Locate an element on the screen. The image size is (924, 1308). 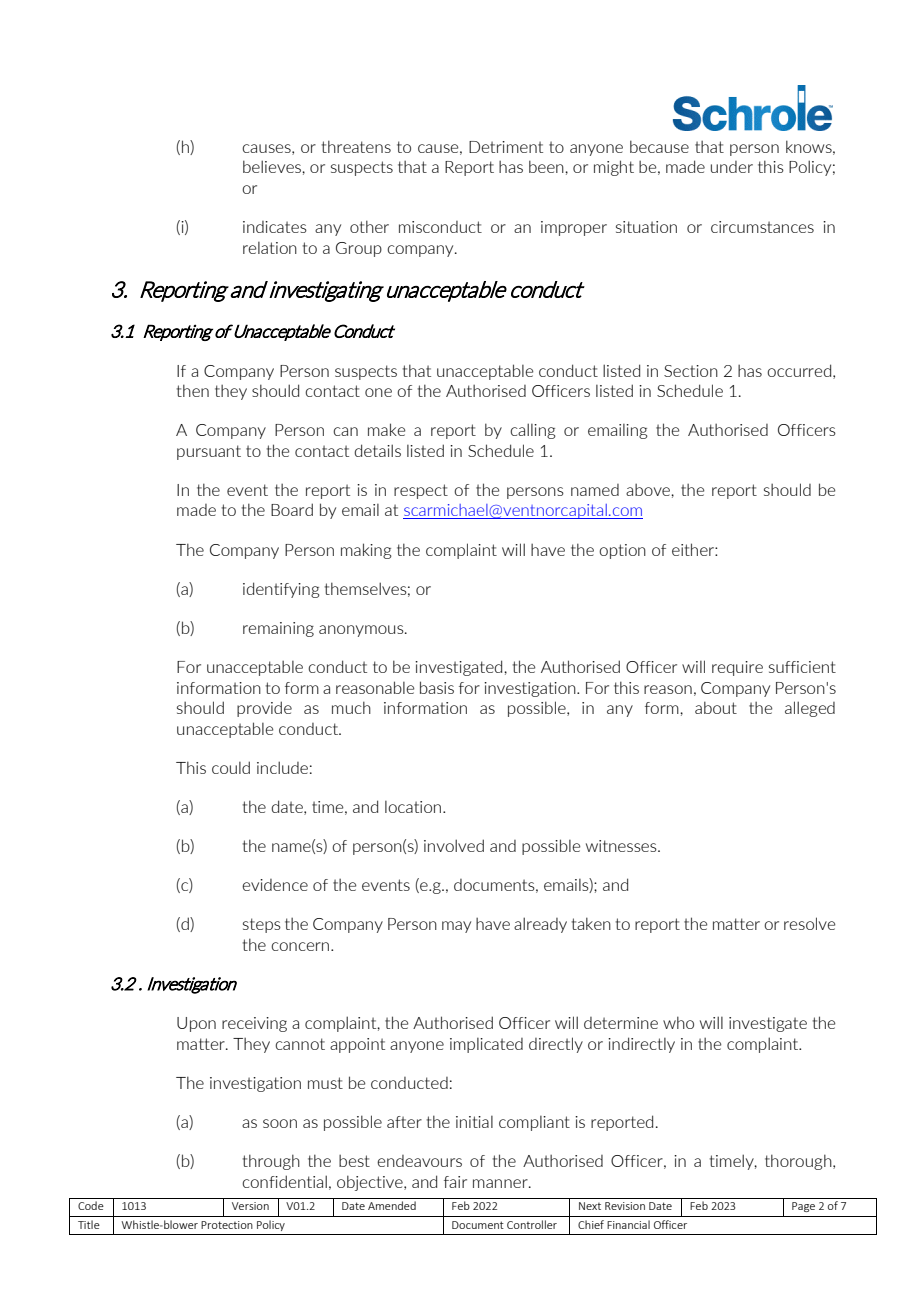
could is located at coordinates (231, 767).
